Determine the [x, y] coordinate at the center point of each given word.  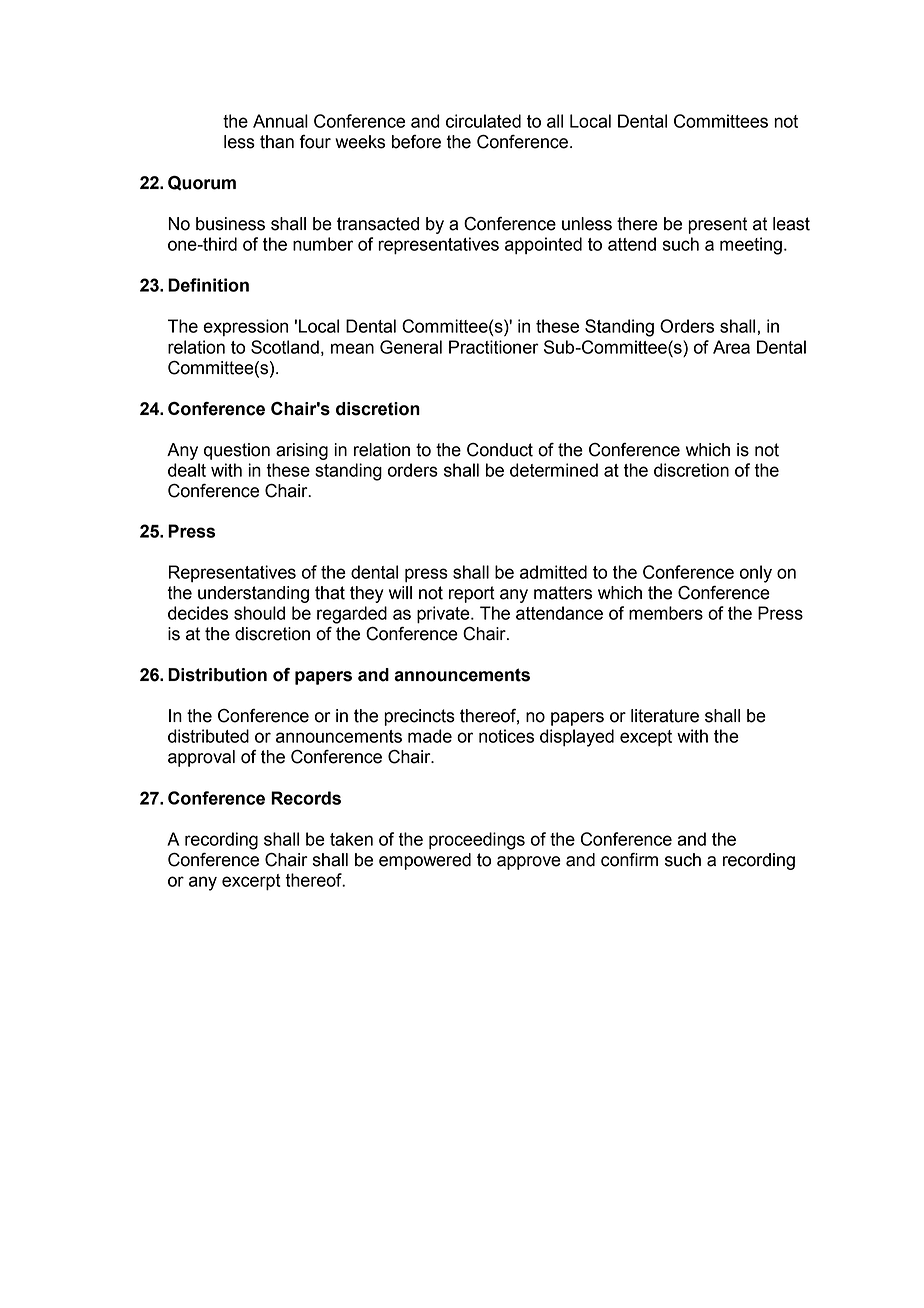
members [666, 613]
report [472, 594]
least [791, 224]
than [277, 142]
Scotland [285, 347]
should [259, 613]
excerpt [251, 882]
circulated [483, 121]
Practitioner [494, 347]
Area [731, 347]
